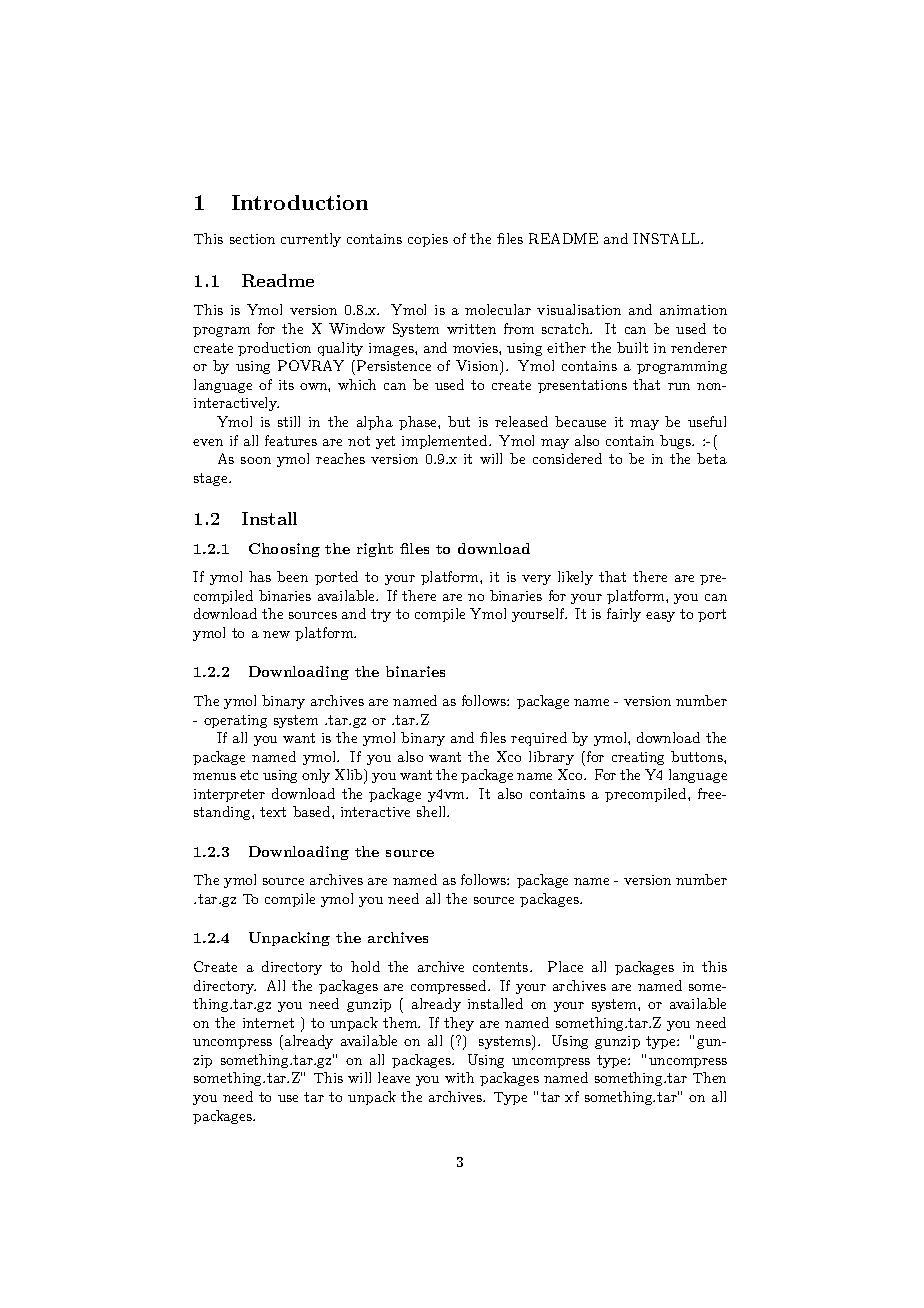 The height and width of the page is (1308, 924). I want to click on Then, so click(709, 1077).
